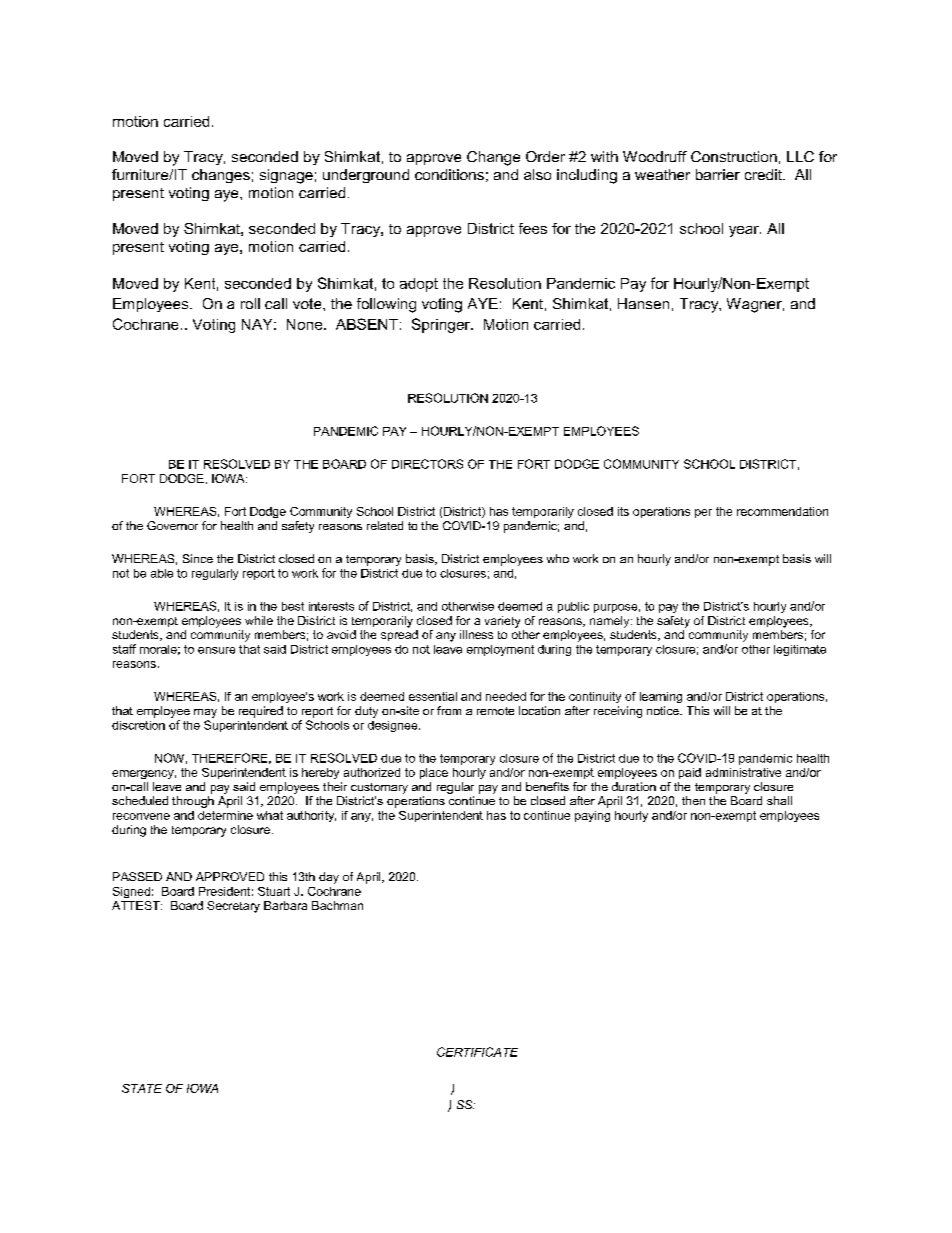  What do you see at coordinates (216, 650) in the screenshot?
I see `ensure` at bounding box center [216, 650].
